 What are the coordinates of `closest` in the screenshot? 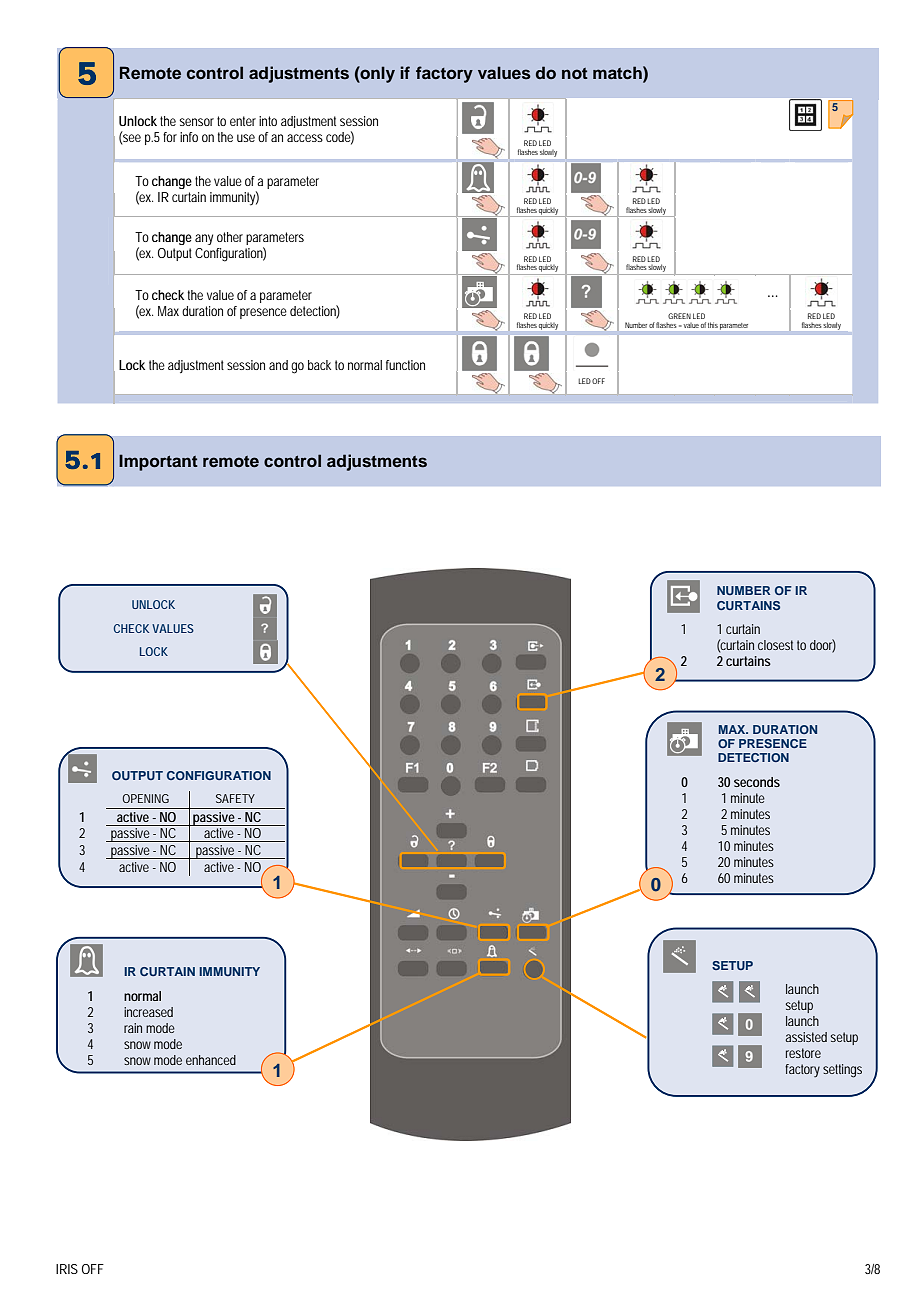 It's located at (775, 645).
